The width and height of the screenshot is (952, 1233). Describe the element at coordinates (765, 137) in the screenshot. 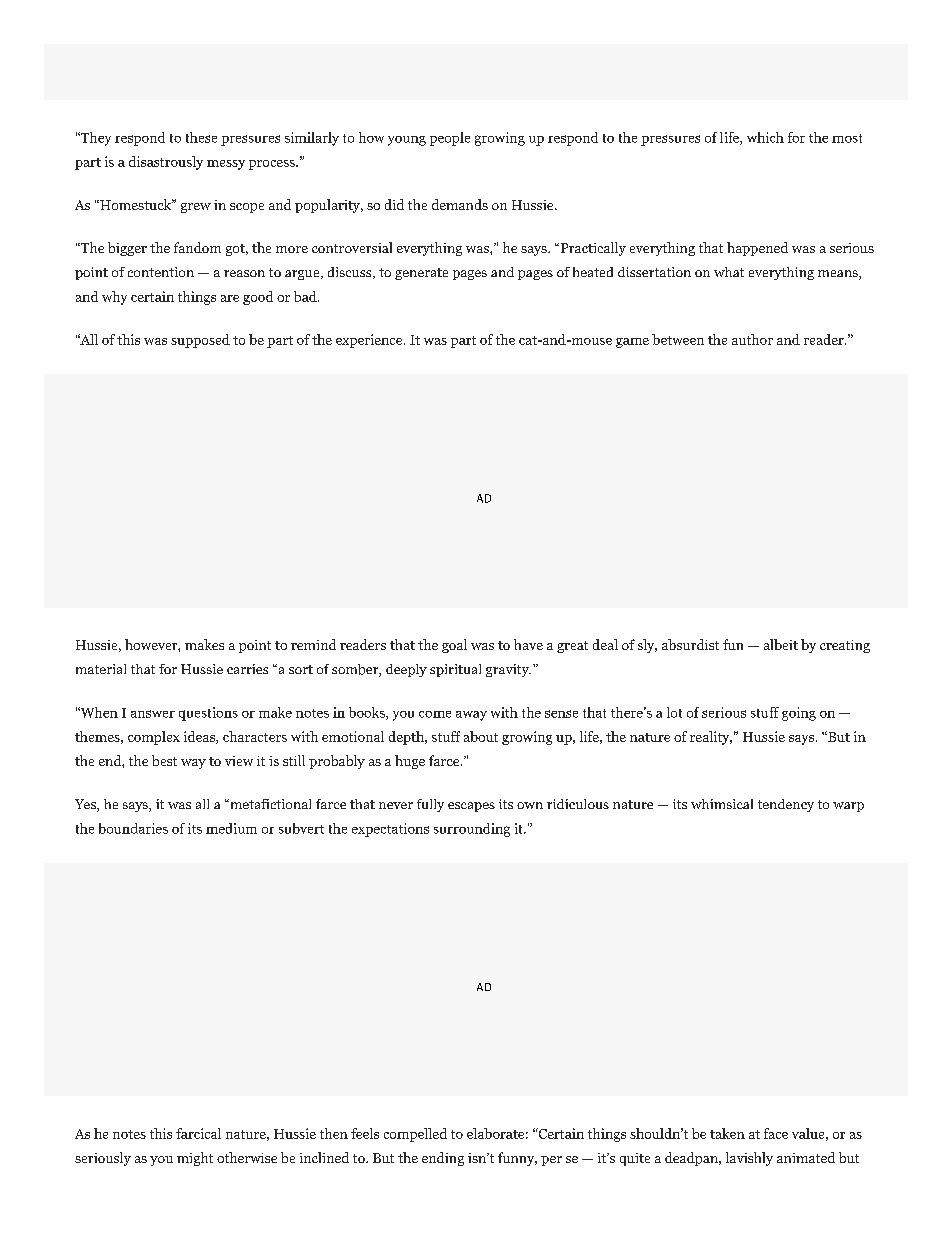

I see `which` at that location.
